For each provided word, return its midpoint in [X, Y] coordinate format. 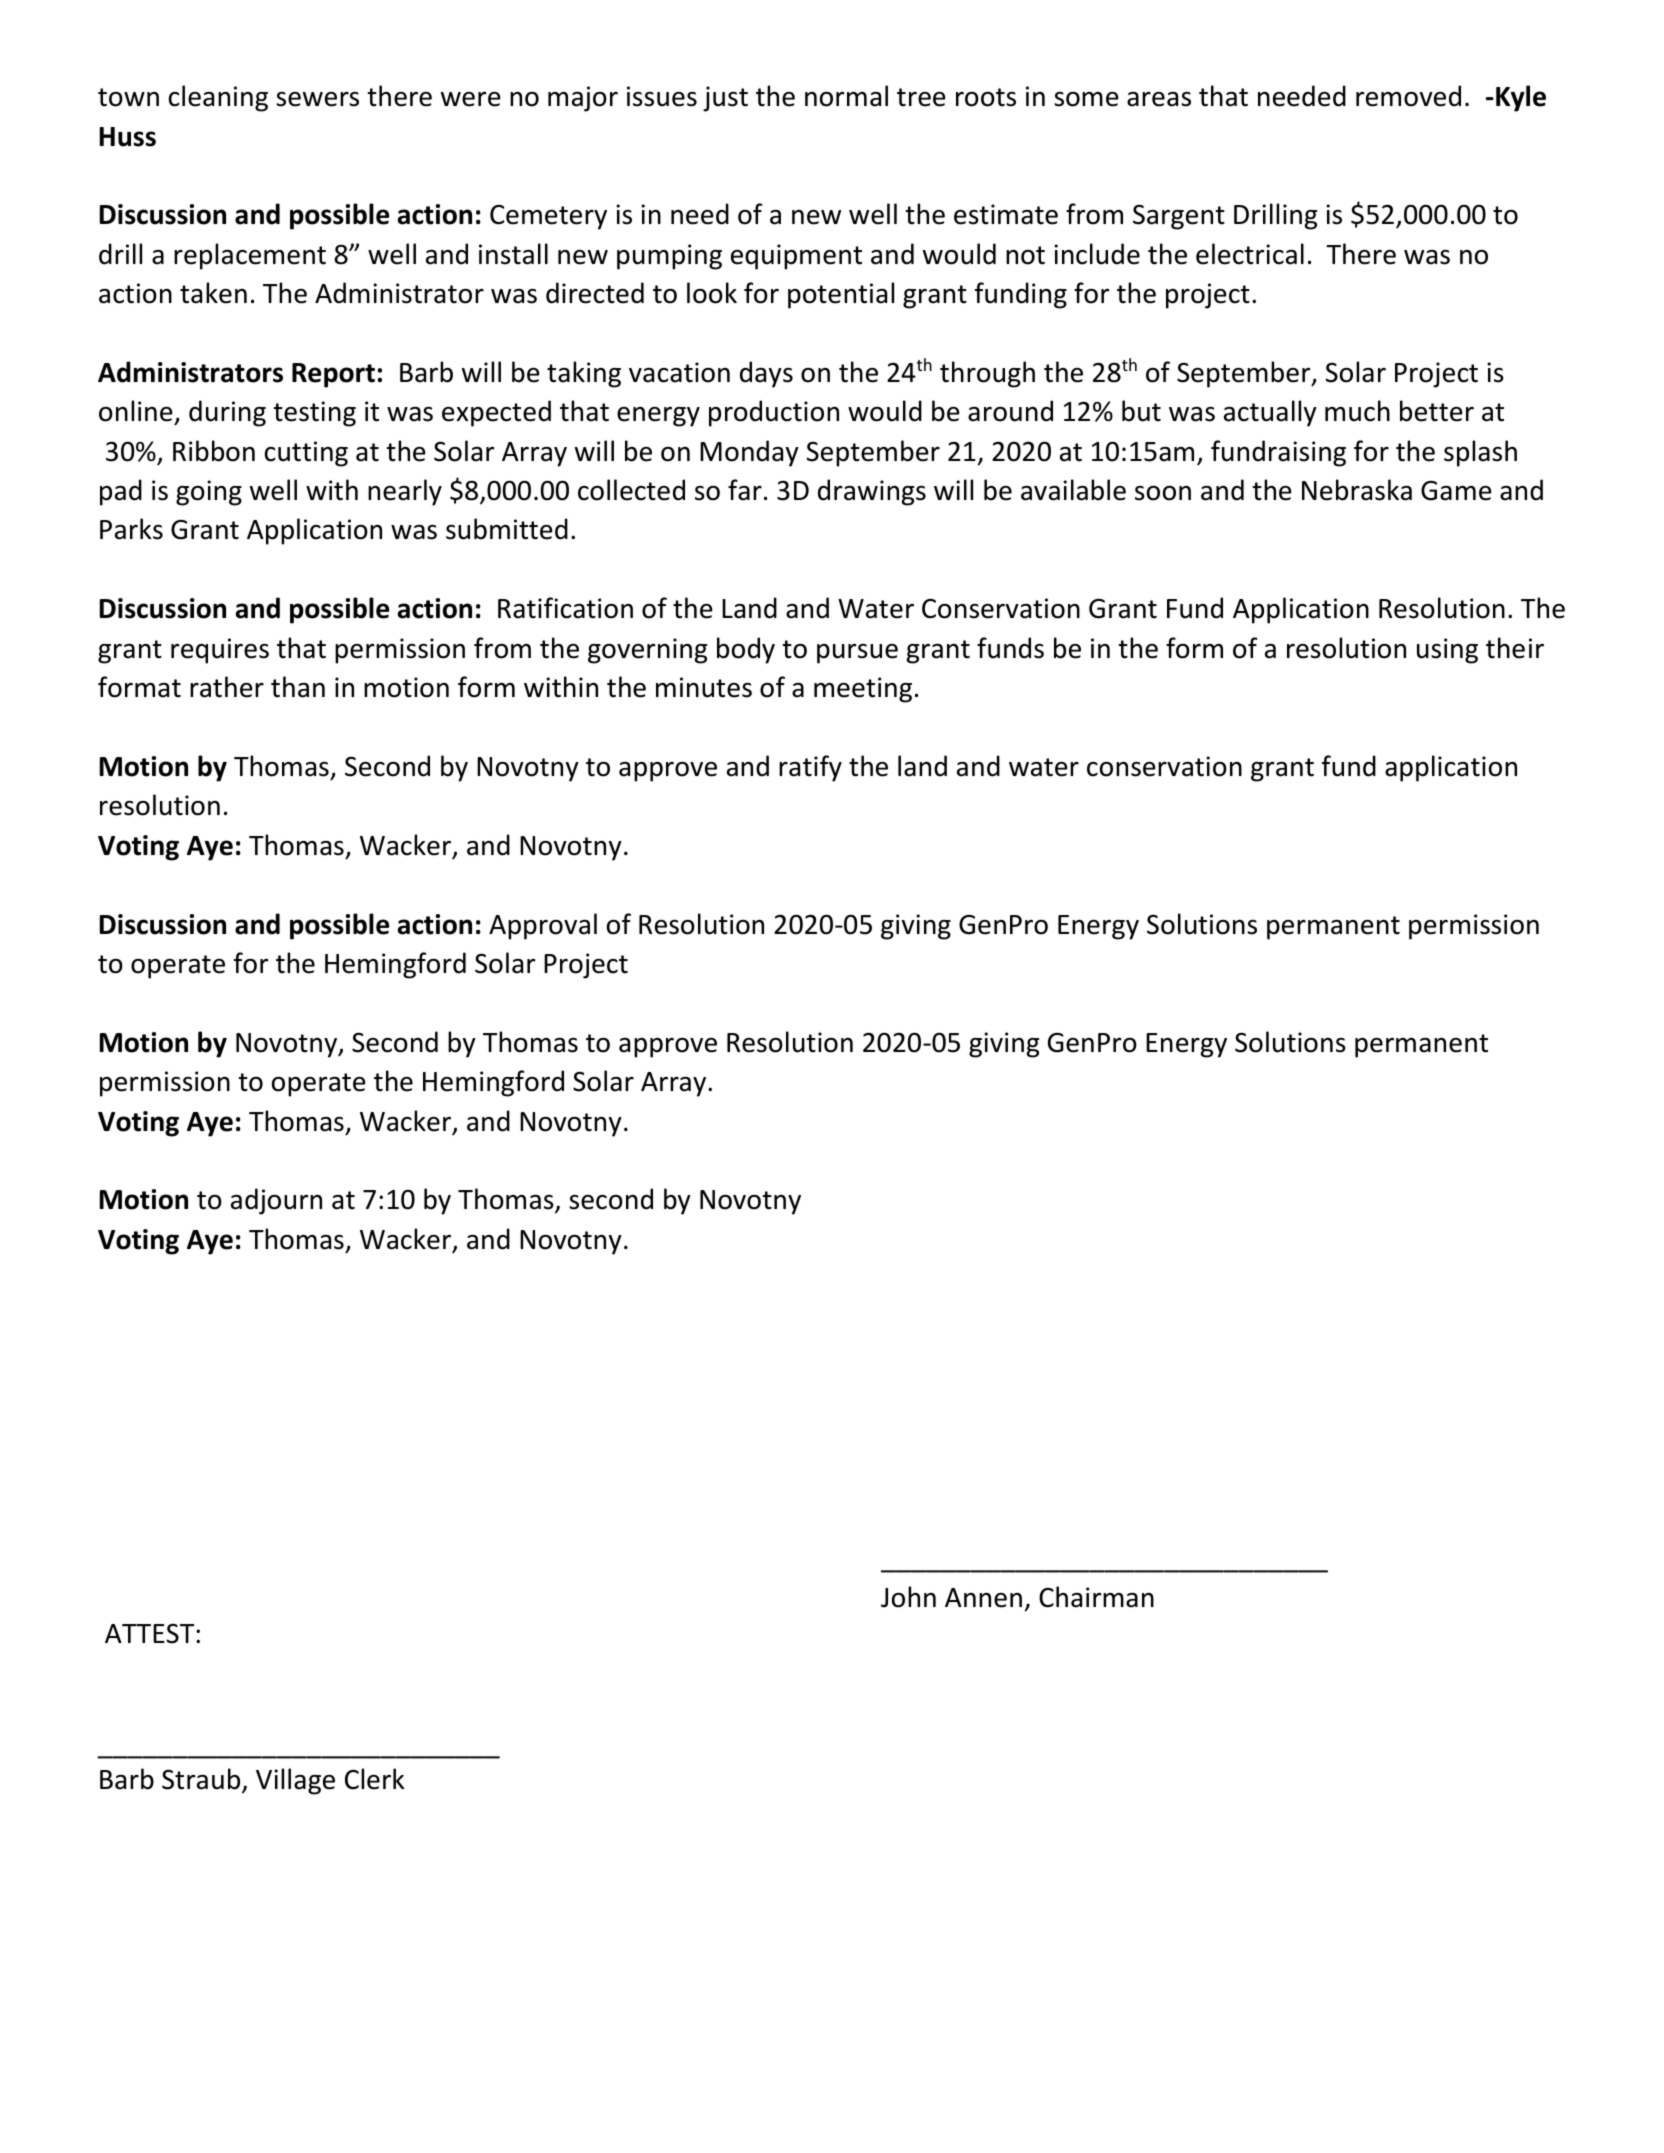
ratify [810, 768]
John [908, 1597]
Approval [543, 926]
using [1447, 651]
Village [295, 1781]
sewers [317, 99]
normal [846, 96]
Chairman [1096, 1597]
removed [1408, 96]
